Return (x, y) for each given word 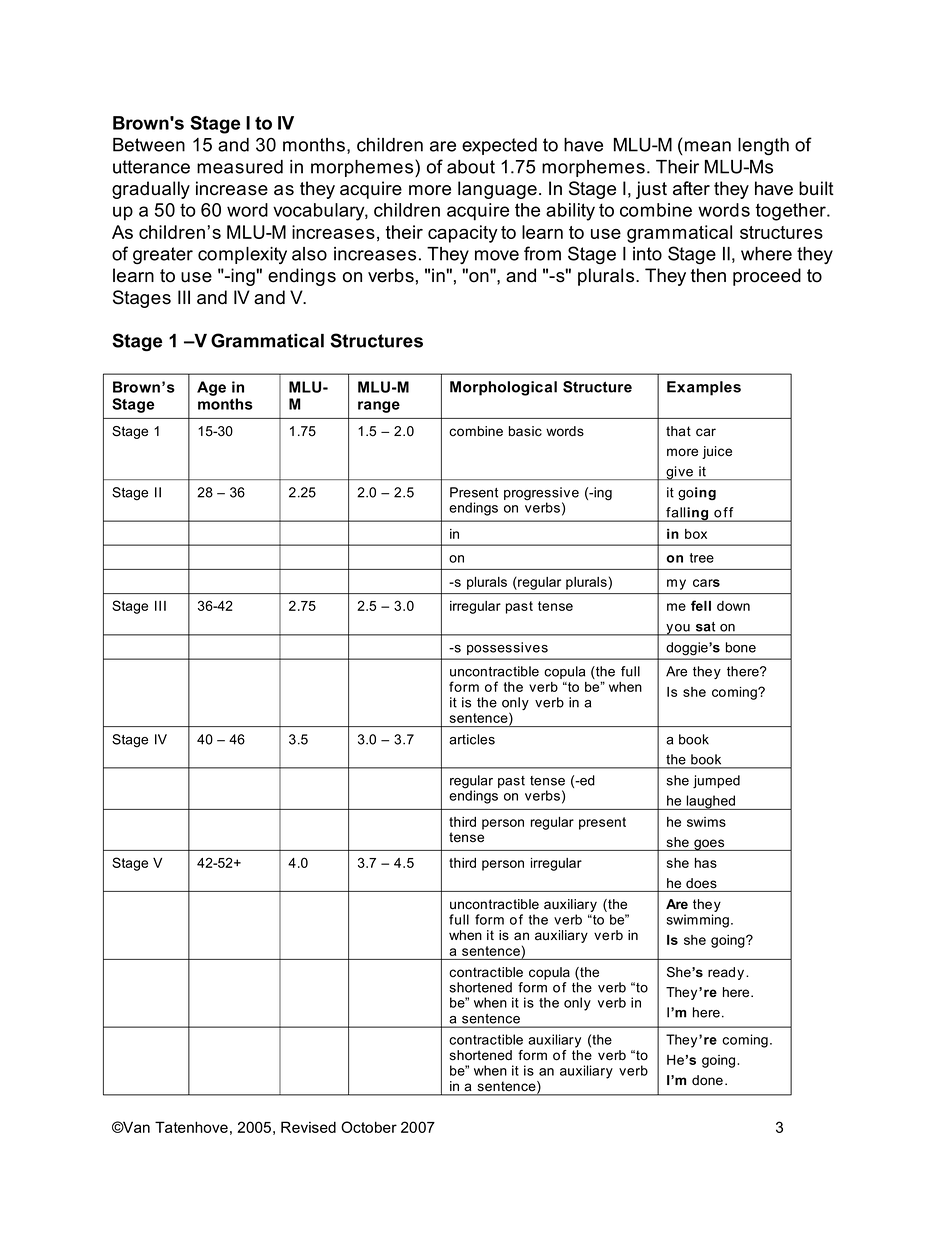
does (701, 883)
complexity (242, 255)
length (763, 147)
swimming (698, 921)
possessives (507, 648)
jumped (716, 781)
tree (702, 558)
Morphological (503, 388)
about (471, 167)
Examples (704, 388)
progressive (541, 495)
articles (472, 739)
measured (240, 167)
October (369, 1127)
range (379, 407)
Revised (308, 1127)
